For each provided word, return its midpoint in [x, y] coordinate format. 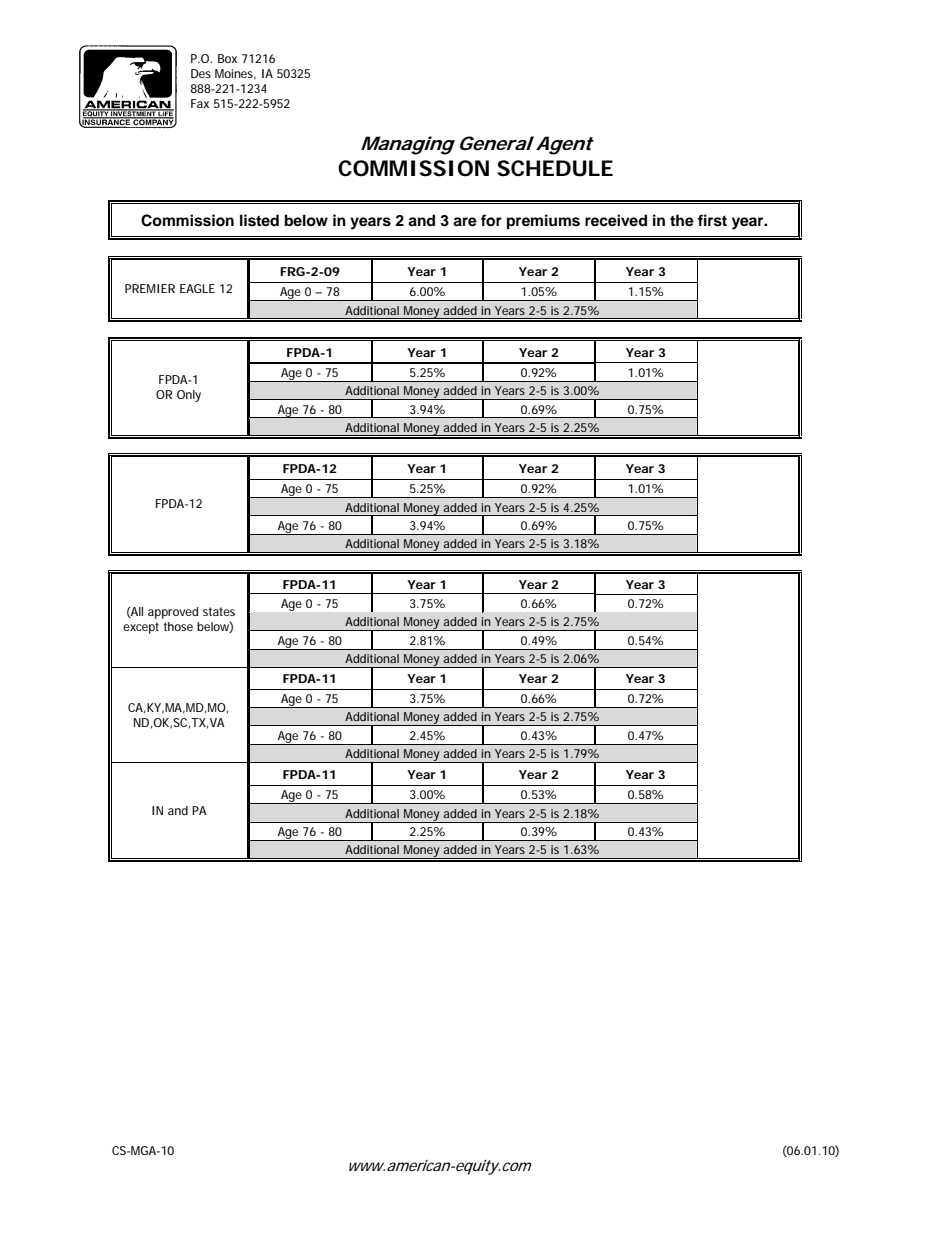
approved [173, 613]
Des [201, 73]
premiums [543, 222]
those [178, 626]
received [616, 220]
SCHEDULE [555, 168]
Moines [235, 74]
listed [259, 220]
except [141, 628]
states [219, 611]
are [465, 222]
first [712, 220]
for [491, 220]
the [682, 220]
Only [189, 396]
